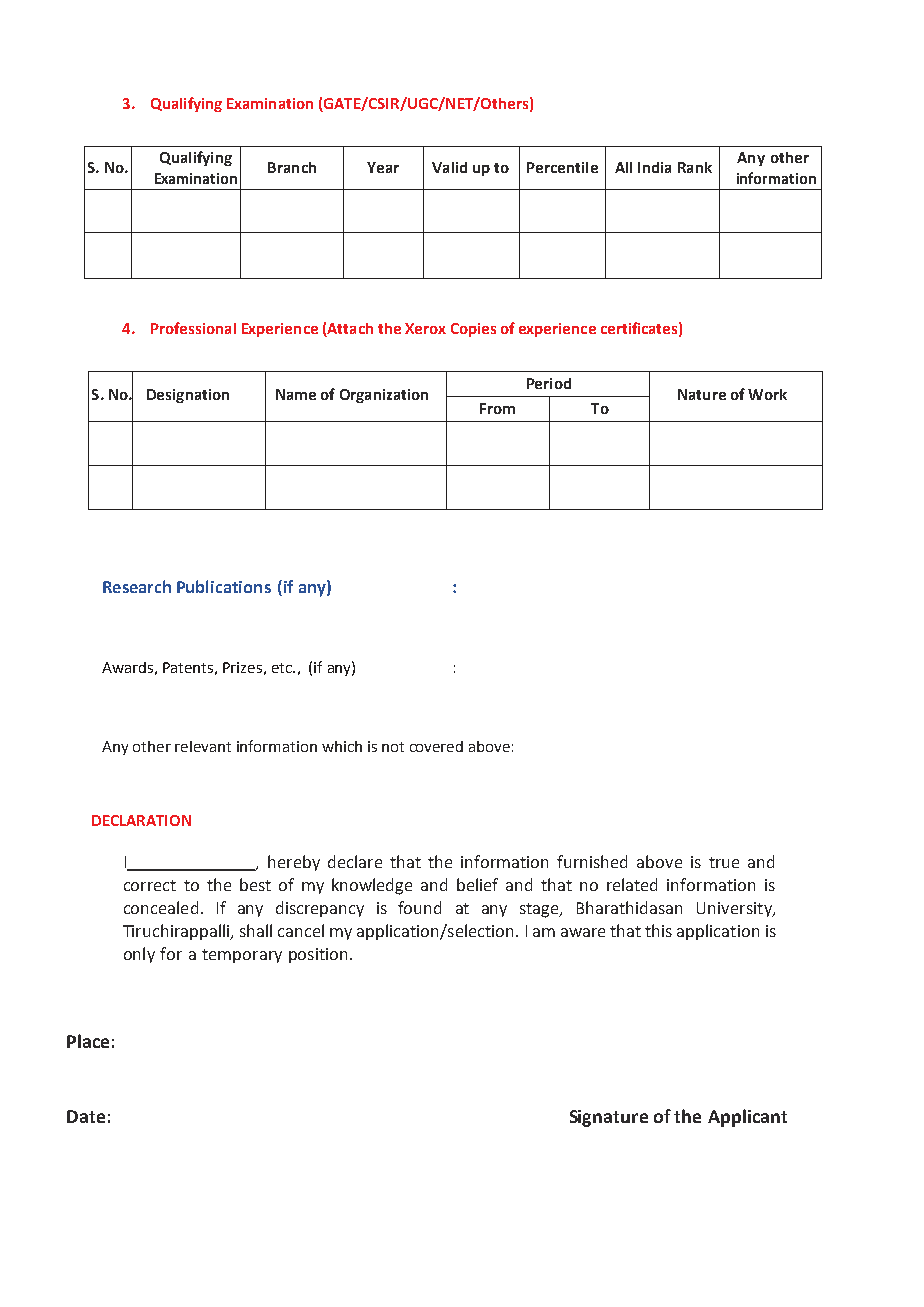 The height and width of the document is (1307, 924). What do you see at coordinates (497, 408) in the document?
I see `From` at bounding box center [497, 408].
